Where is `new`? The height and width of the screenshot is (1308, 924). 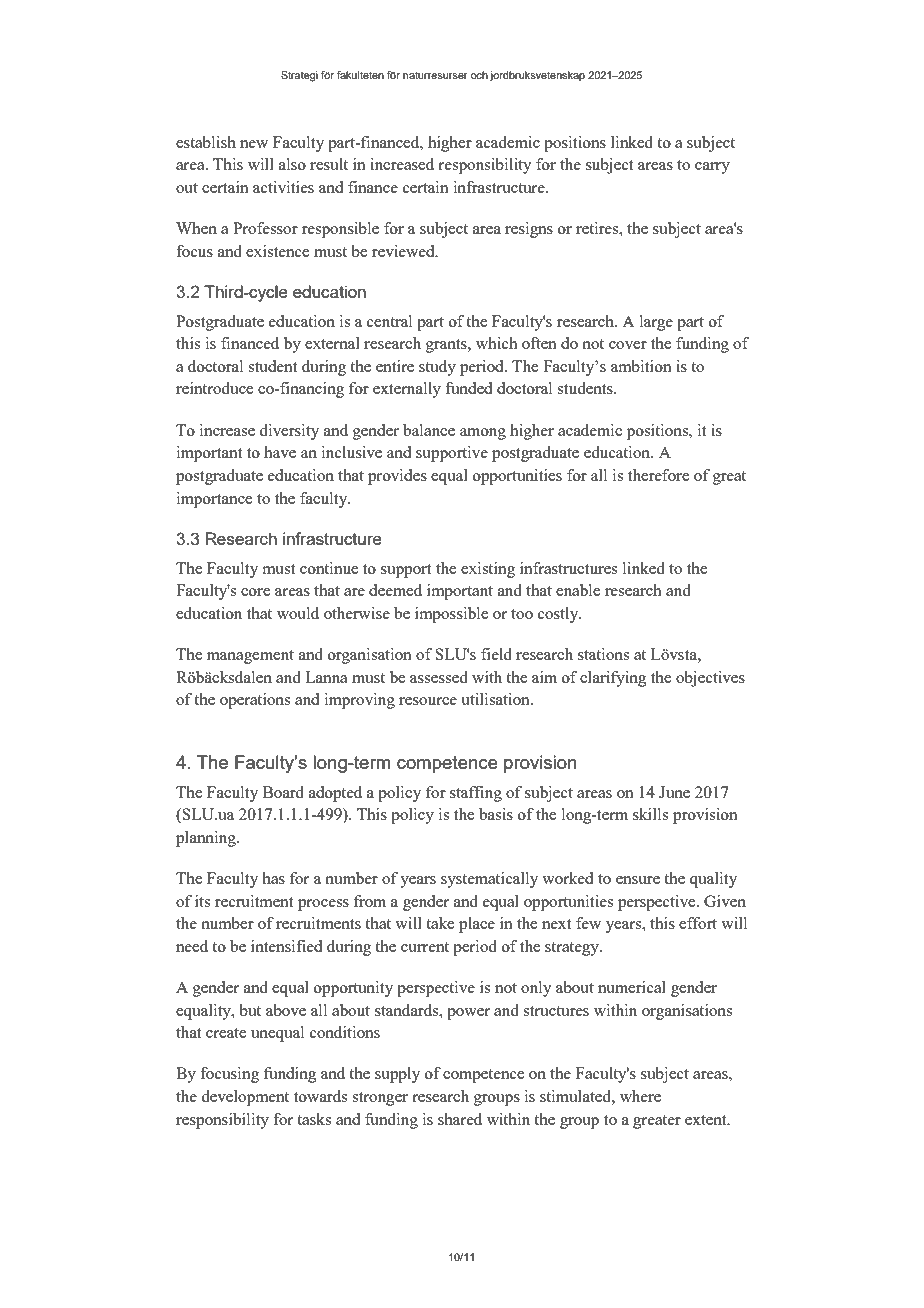
new is located at coordinates (254, 144).
